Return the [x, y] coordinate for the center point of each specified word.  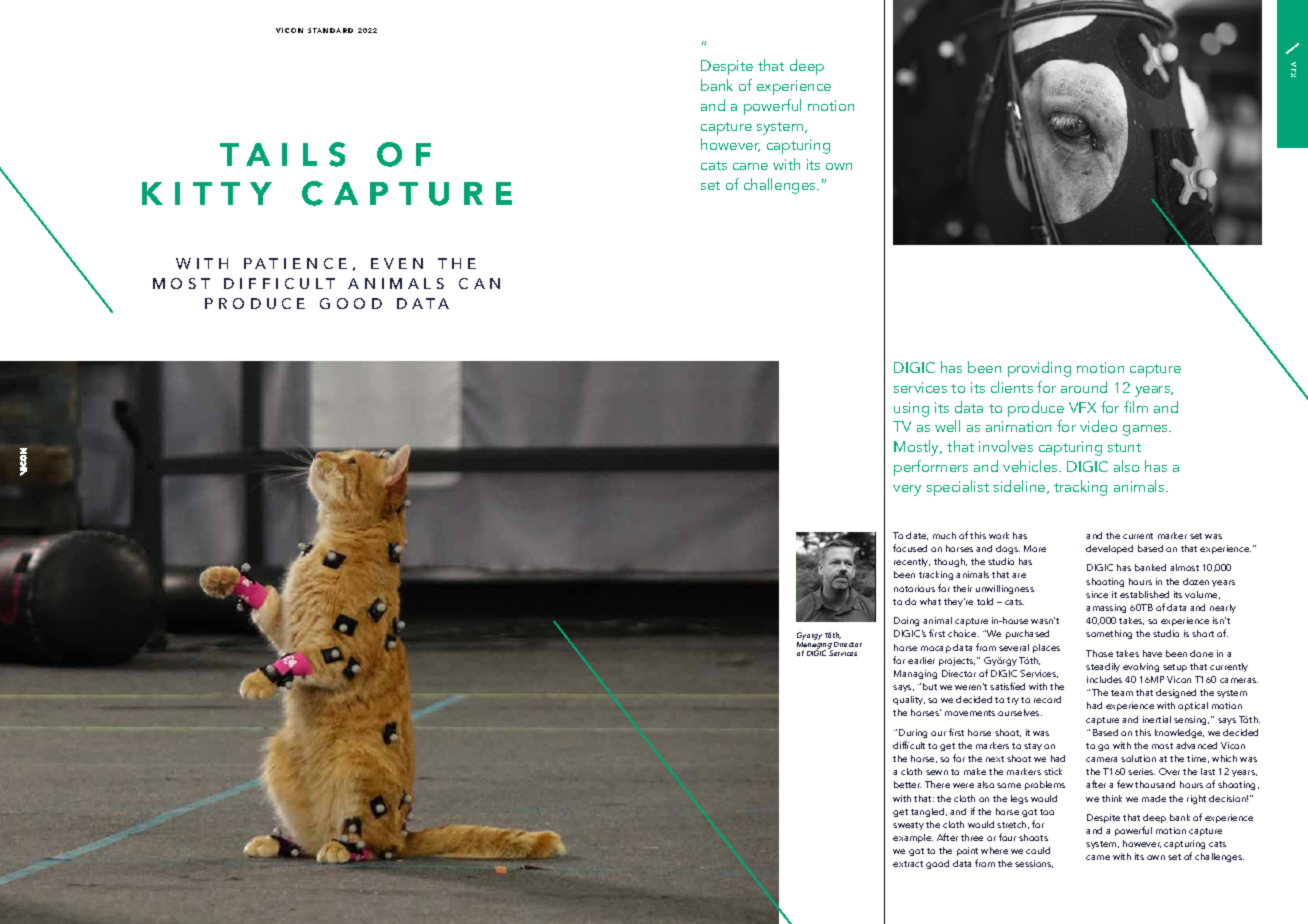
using [911, 409]
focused [910, 548]
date [917, 536]
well [947, 426]
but [930, 686]
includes [1104, 679]
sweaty [908, 826]
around [1084, 387]
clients [1012, 387]
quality [909, 700]
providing [1039, 369]
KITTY [207, 193]
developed [1109, 549]
